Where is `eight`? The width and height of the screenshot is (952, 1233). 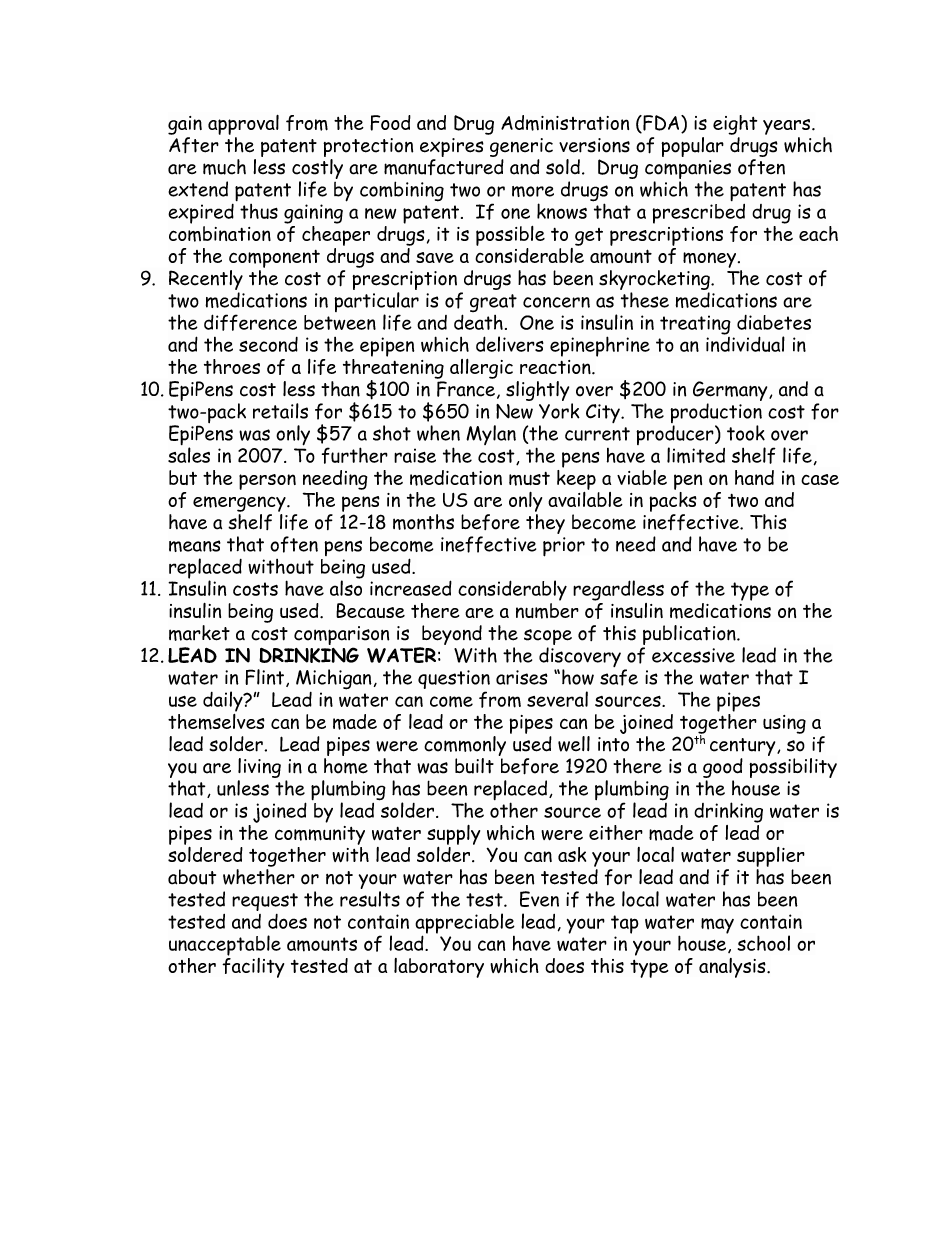
eight is located at coordinates (735, 125).
